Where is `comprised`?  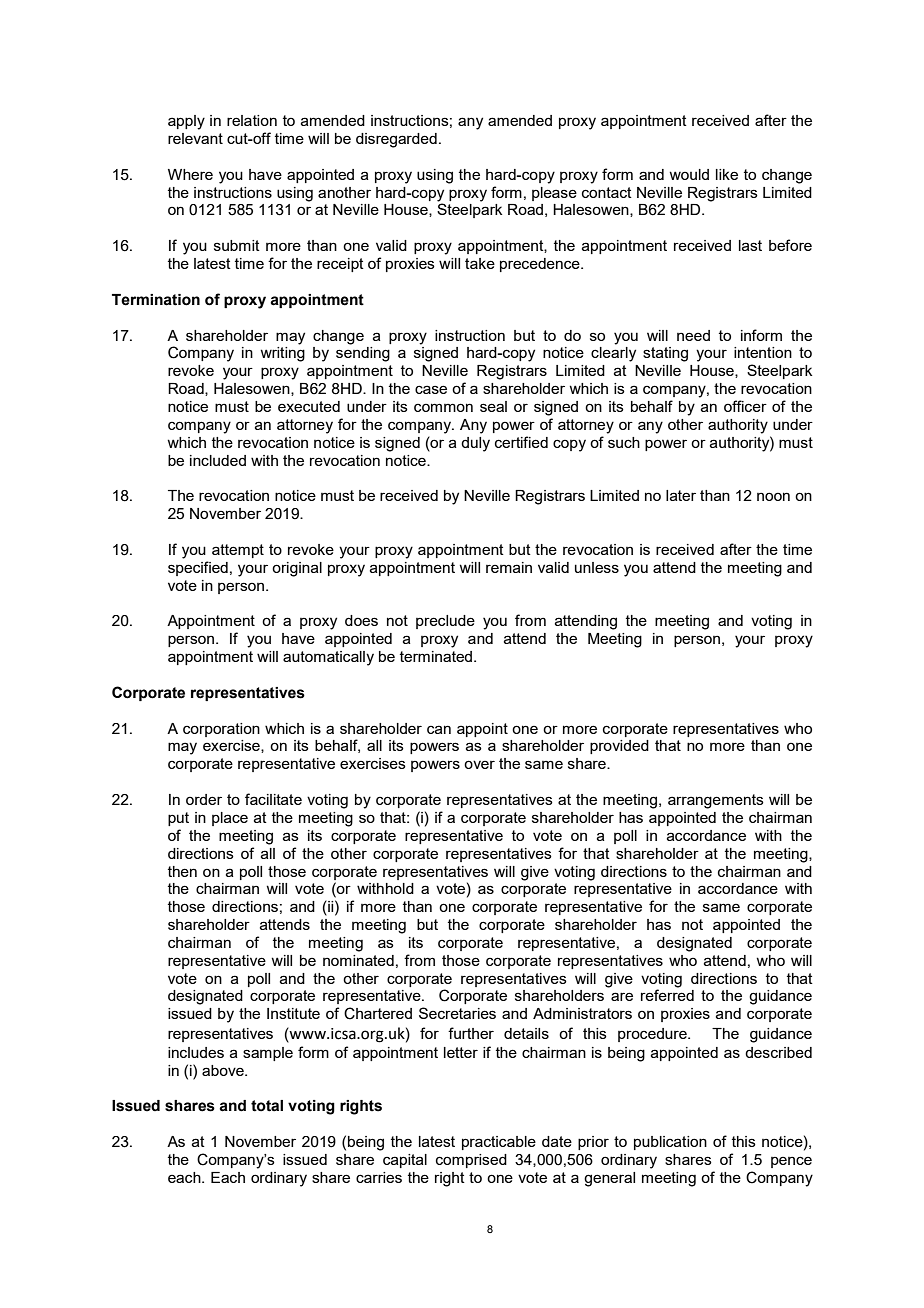 comprised is located at coordinates (471, 1161).
